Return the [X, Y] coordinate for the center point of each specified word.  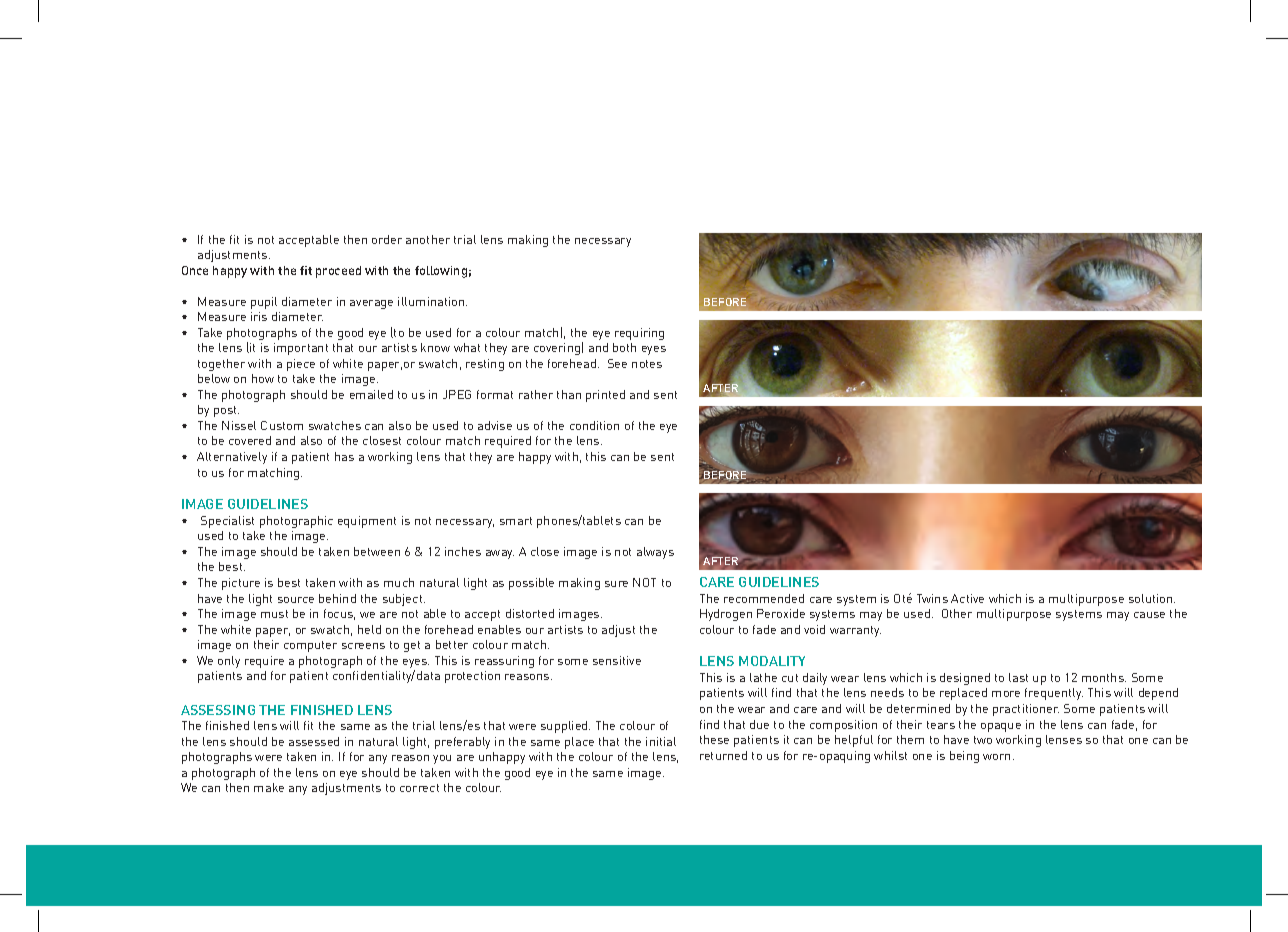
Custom [282, 425]
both [624, 347]
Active [967, 598]
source [296, 600]
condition [594, 425]
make [269, 787]
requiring [639, 334]
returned [723, 755]
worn [996, 757]
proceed [338, 272]
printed [605, 396]
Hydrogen [726, 615]
